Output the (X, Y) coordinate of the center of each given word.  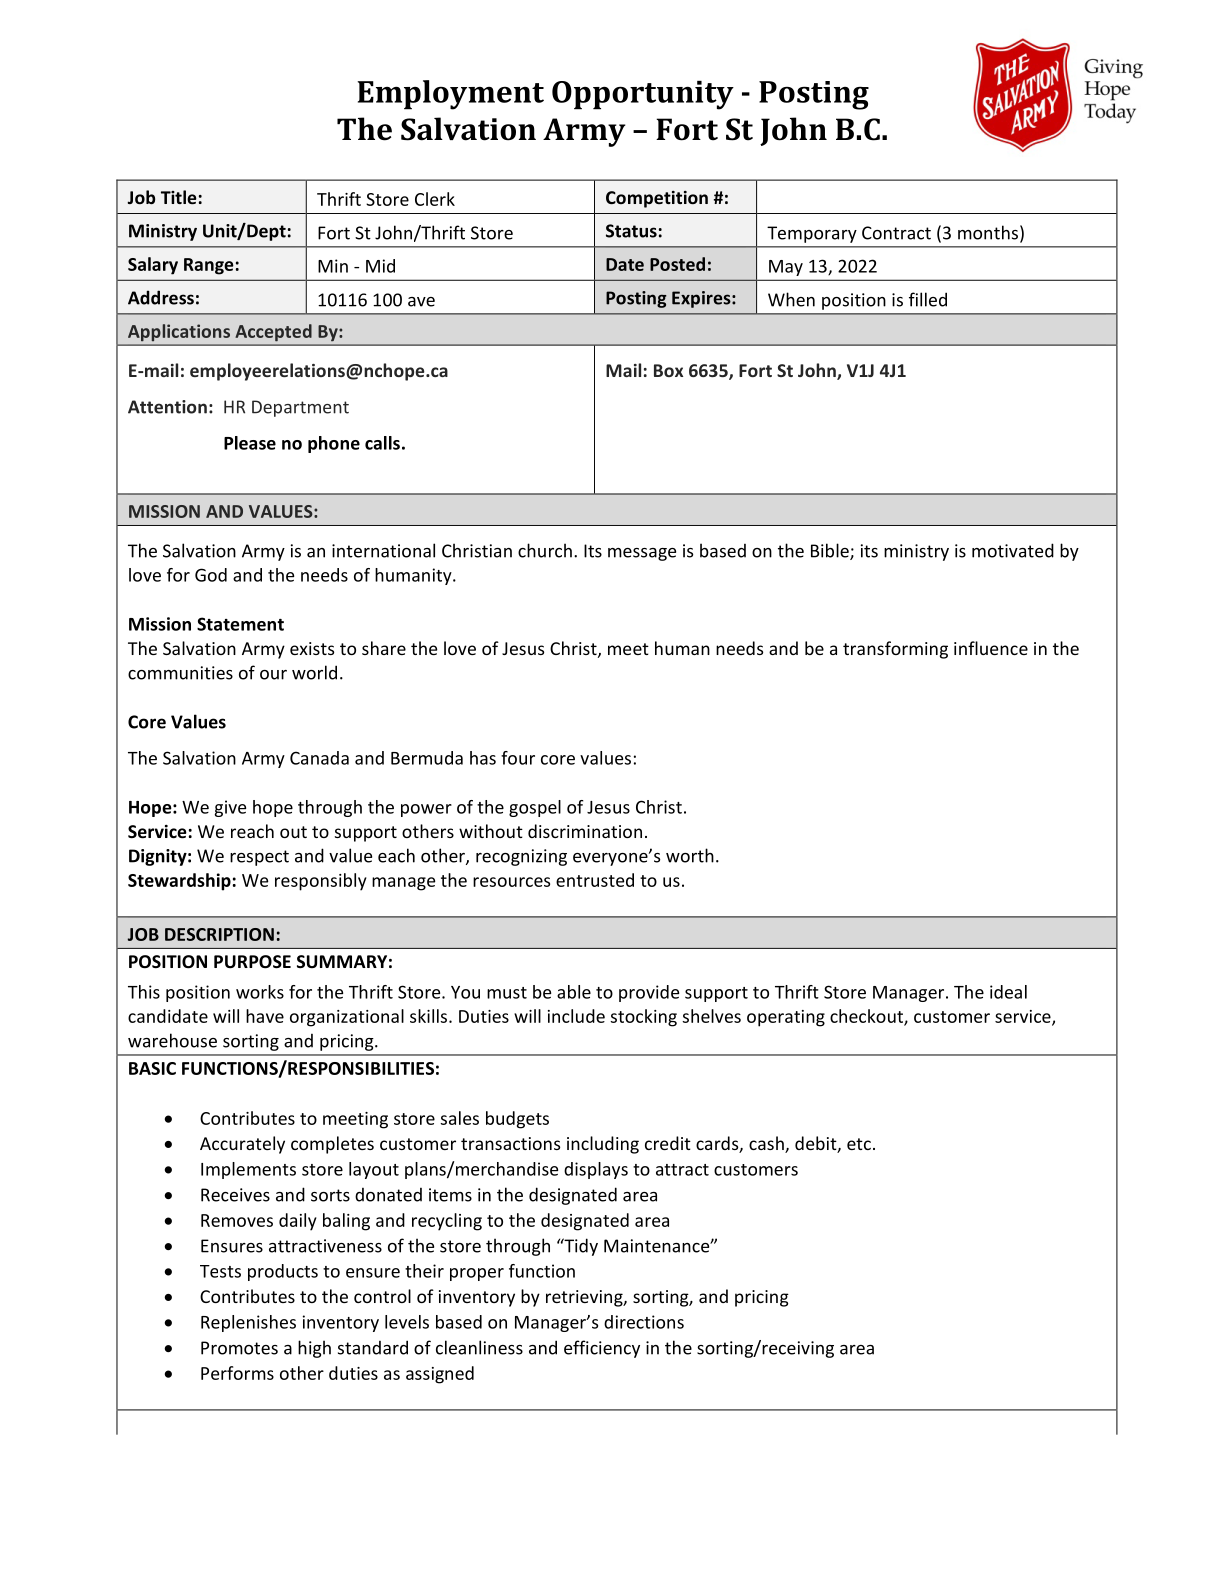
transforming (895, 650)
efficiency (602, 1349)
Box (668, 370)
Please (250, 443)
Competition (657, 199)
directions (644, 1322)
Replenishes (248, 1323)
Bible (831, 551)
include (576, 1016)
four (518, 758)
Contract (896, 233)
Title (179, 197)
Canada (319, 758)
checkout (867, 1017)
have (265, 1016)
